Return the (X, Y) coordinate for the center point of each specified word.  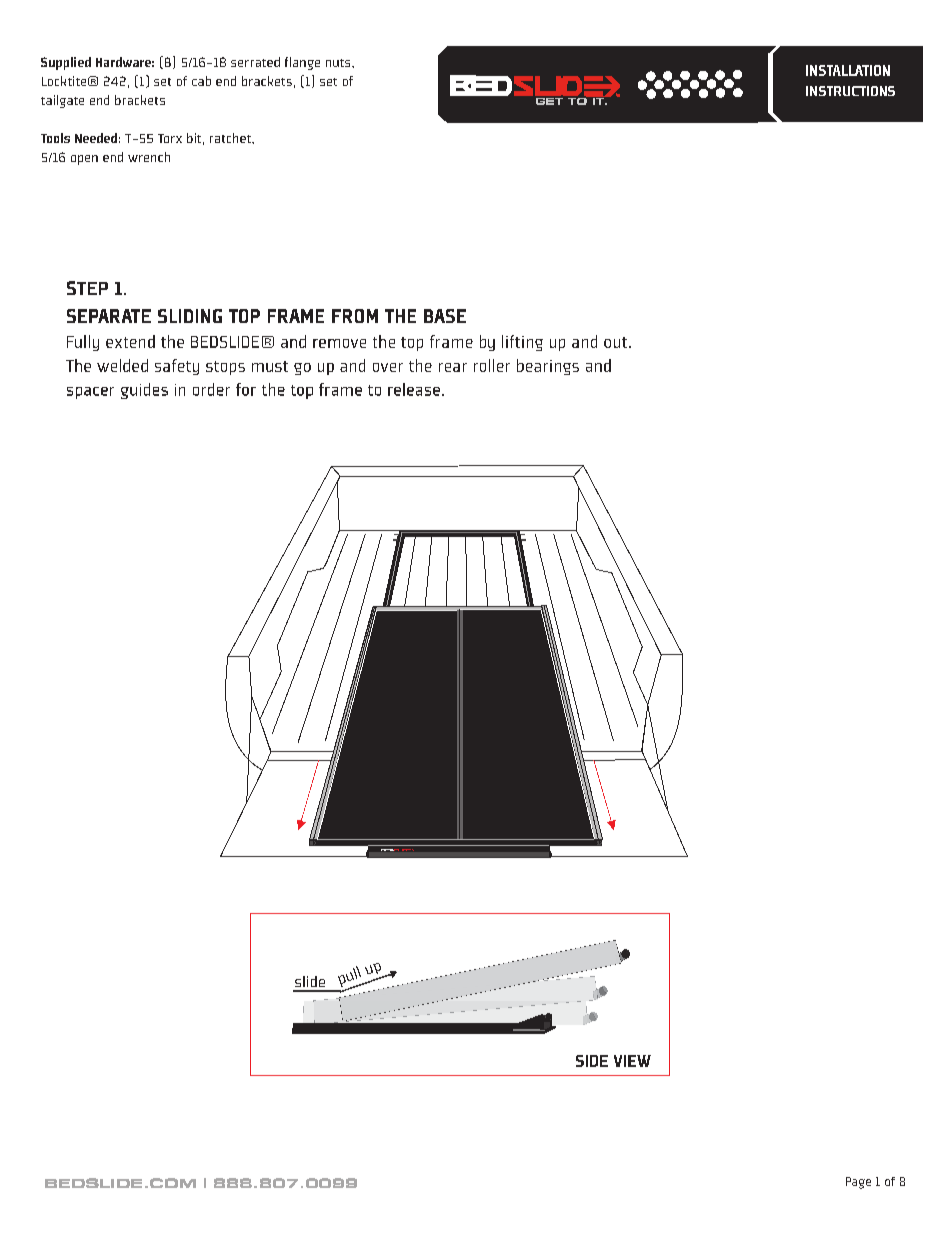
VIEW (632, 1061)
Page (858, 1183)
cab (201, 81)
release (414, 389)
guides (144, 391)
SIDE (592, 1061)
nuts (339, 63)
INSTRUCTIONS (850, 91)
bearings (548, 367)
